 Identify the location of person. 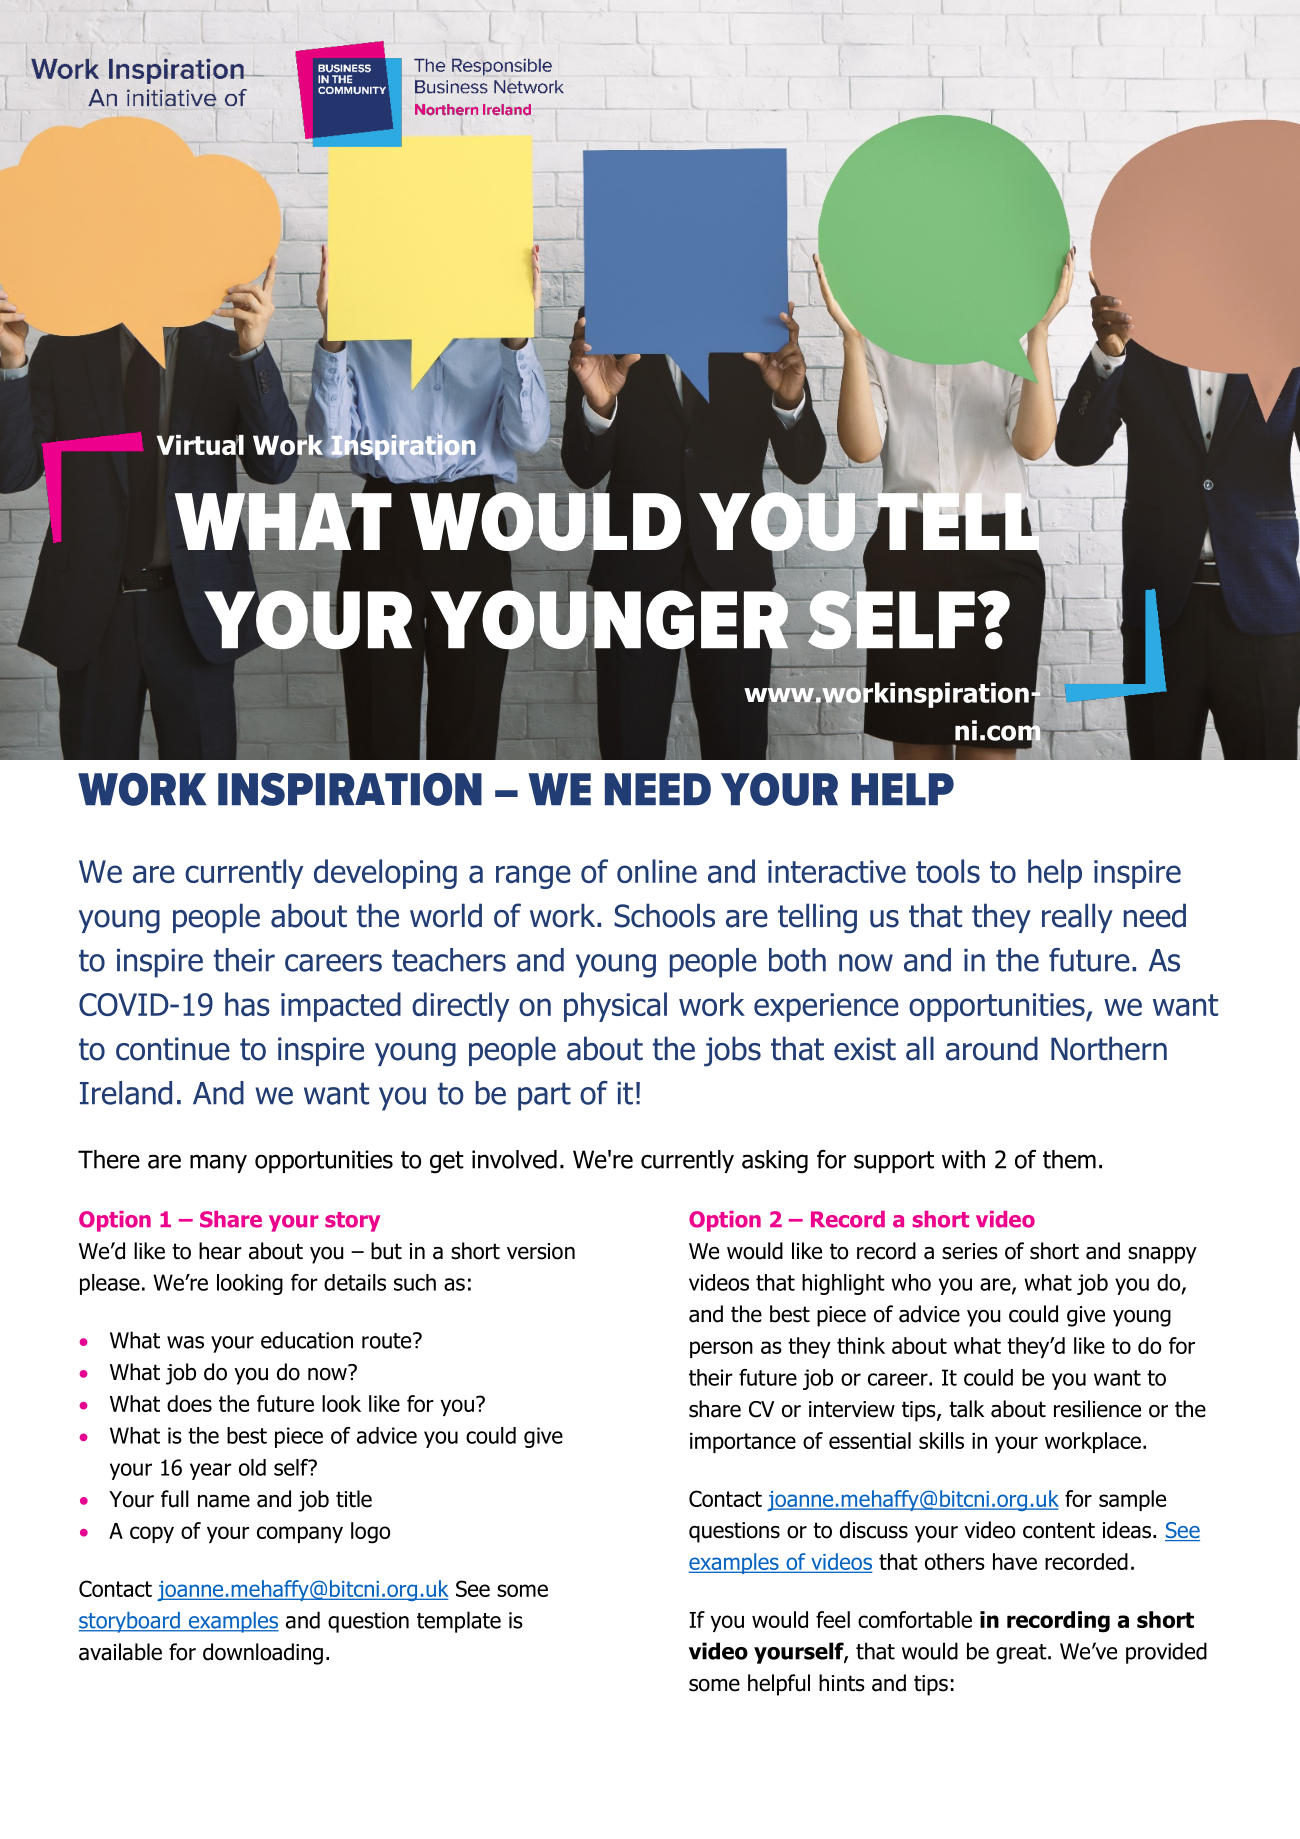
(721, 1349).
